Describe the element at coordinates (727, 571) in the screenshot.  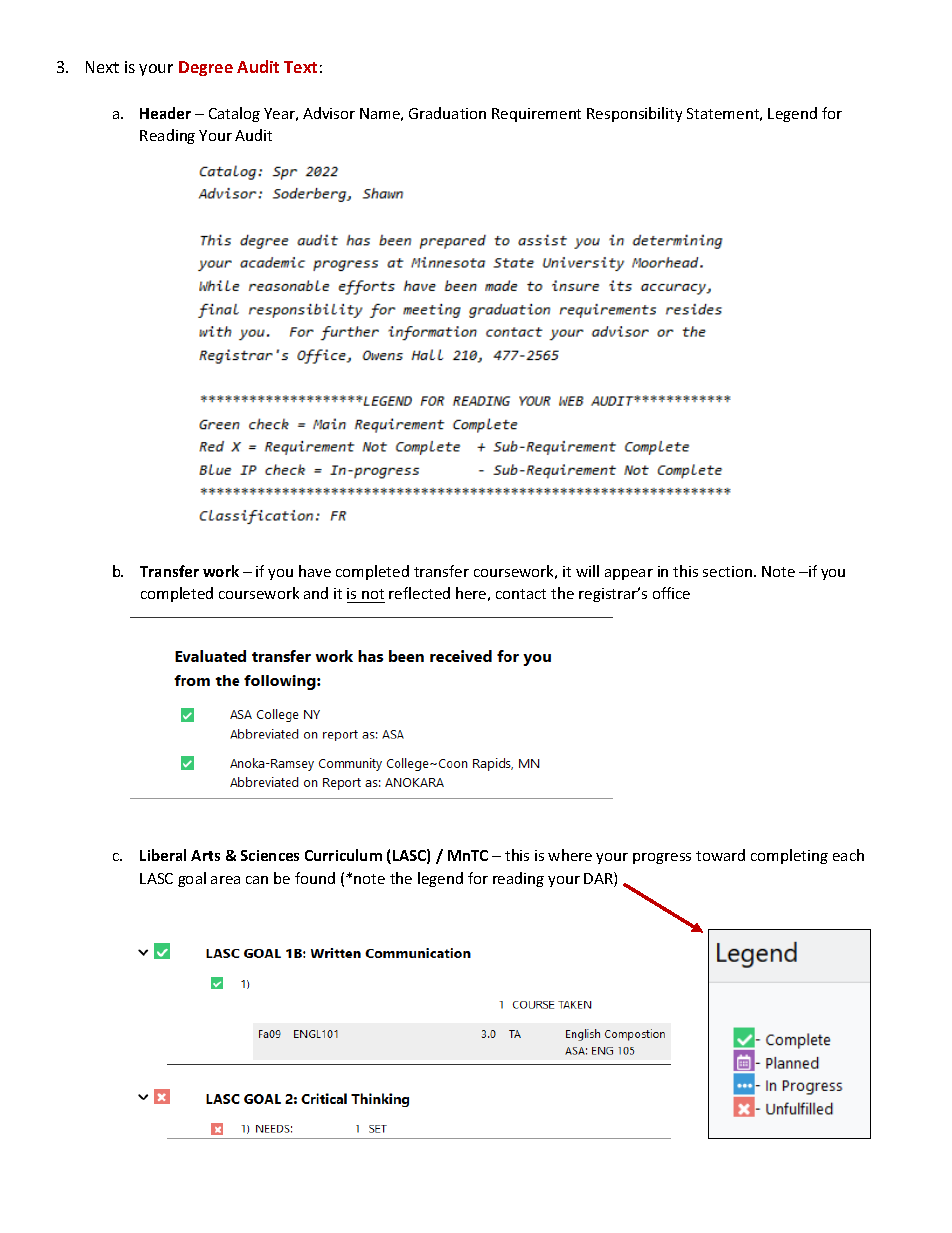
I see `section` at that location.
